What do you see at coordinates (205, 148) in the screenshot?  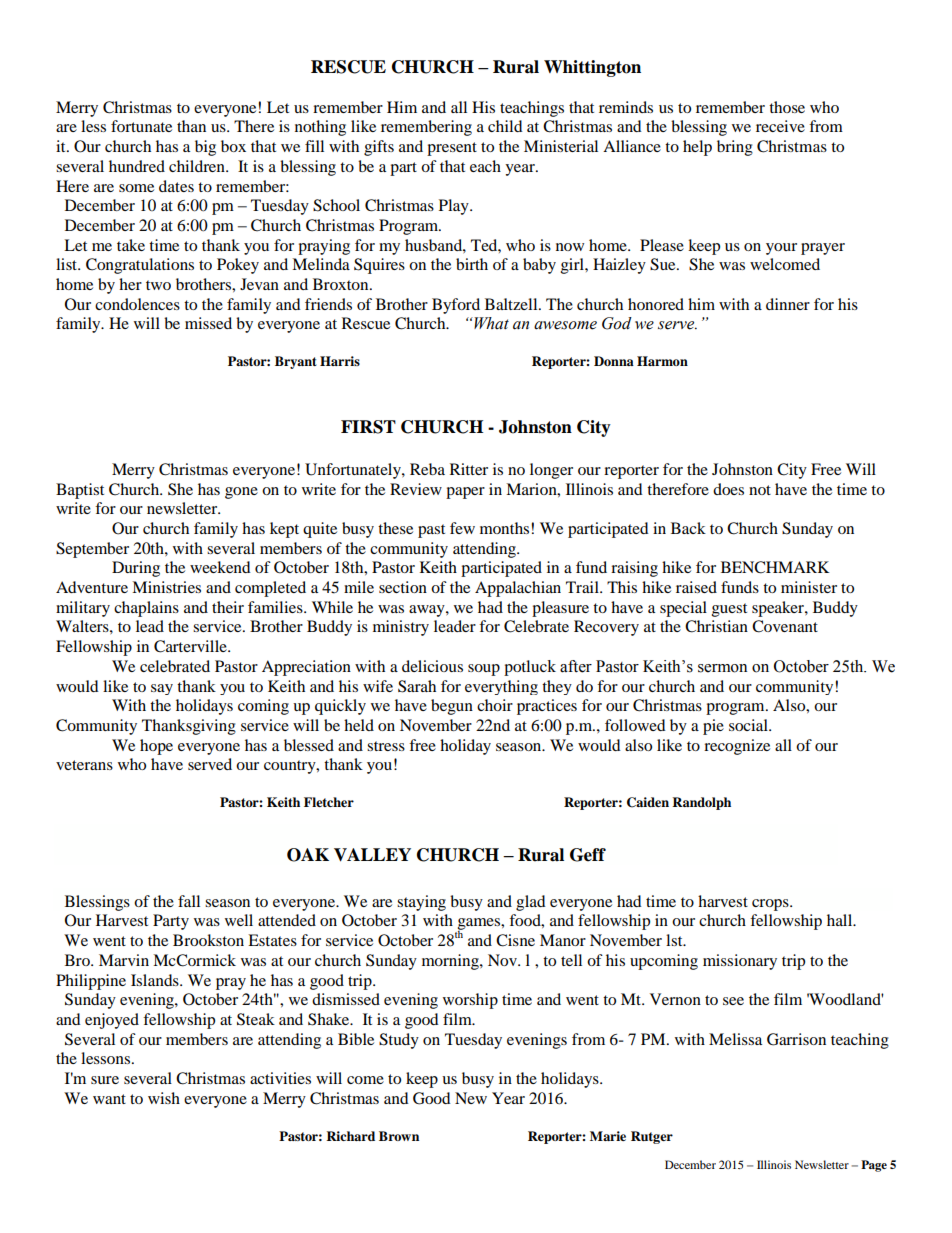 I see `big` at bounding box center [205, 148].
